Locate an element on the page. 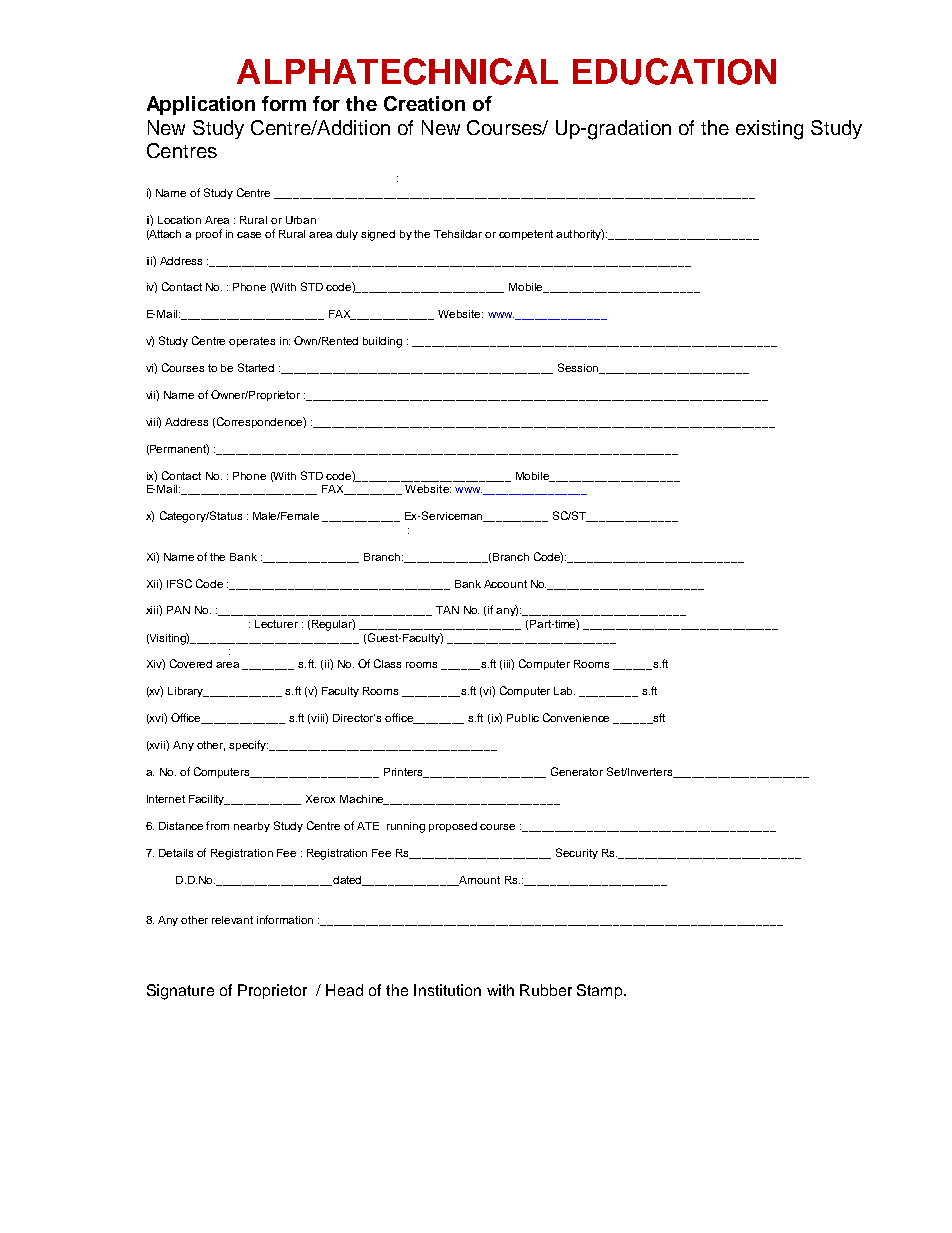 The image size is (952, 1233). Signature is located at coordinates (180, 992).
